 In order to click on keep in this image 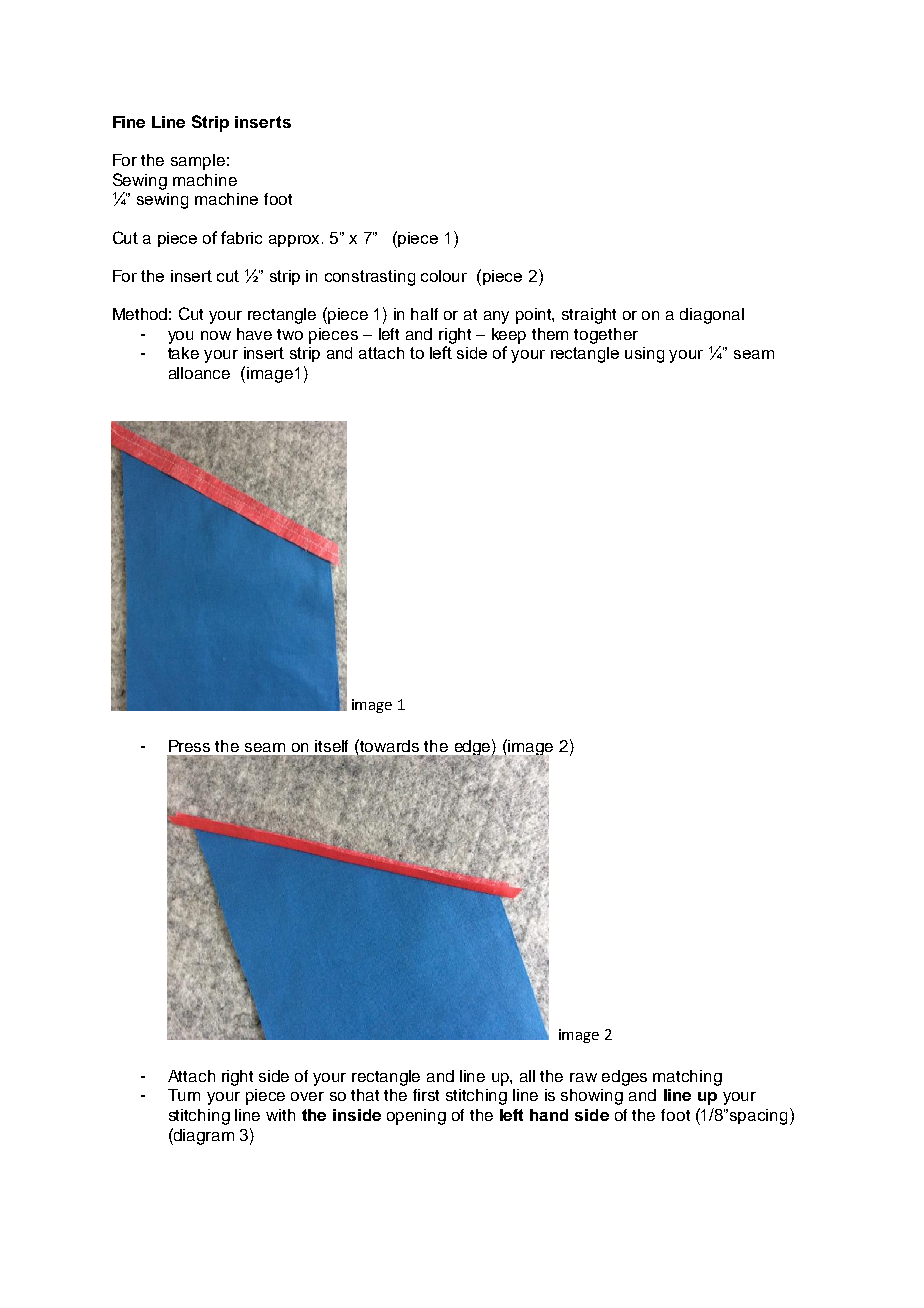, I will do `click(509, 336)`.
